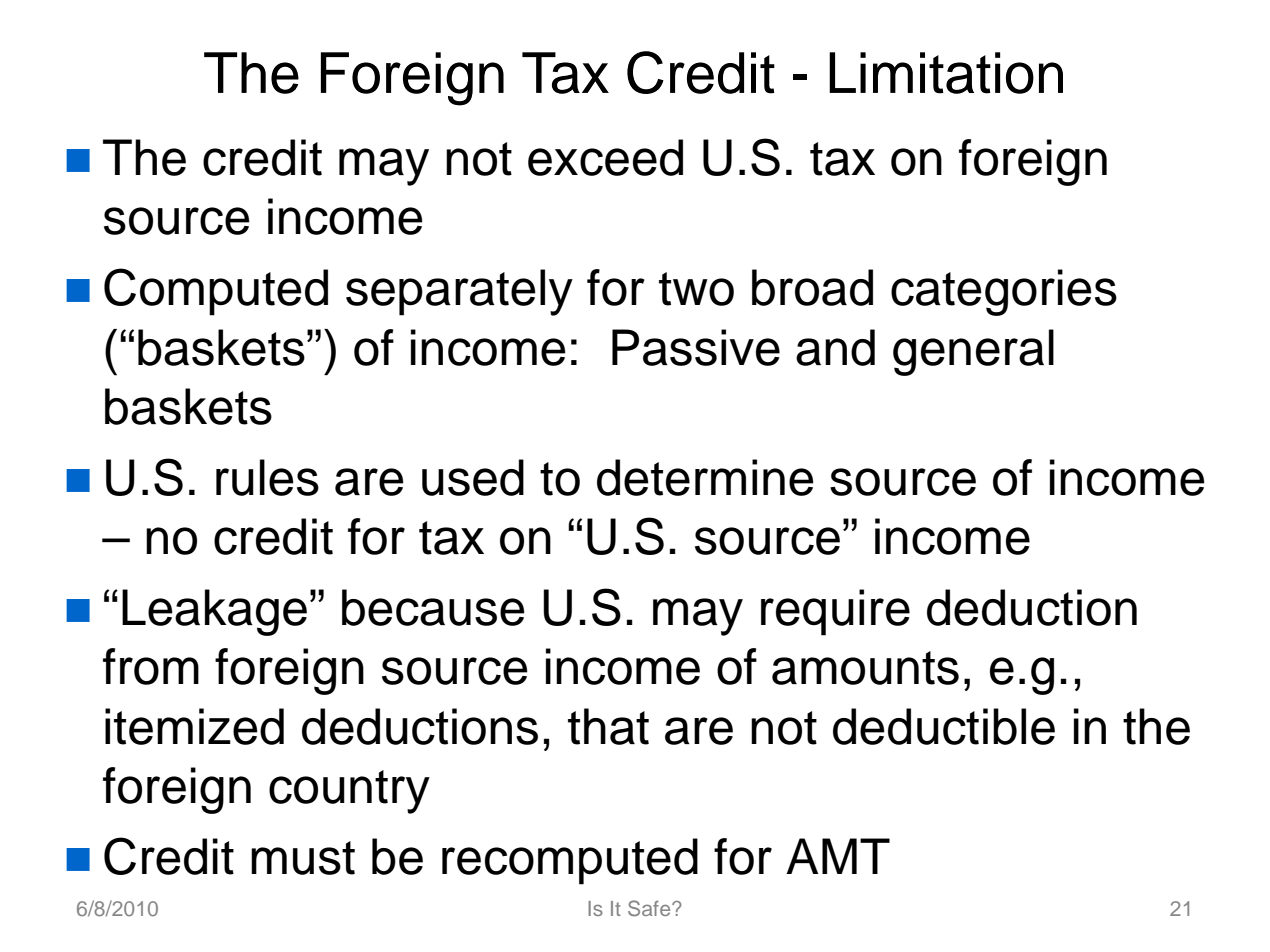 This document has height=952, width=1270. Describe the element at coordinates (838, 856) in the document. I see `AMT` at that location.
